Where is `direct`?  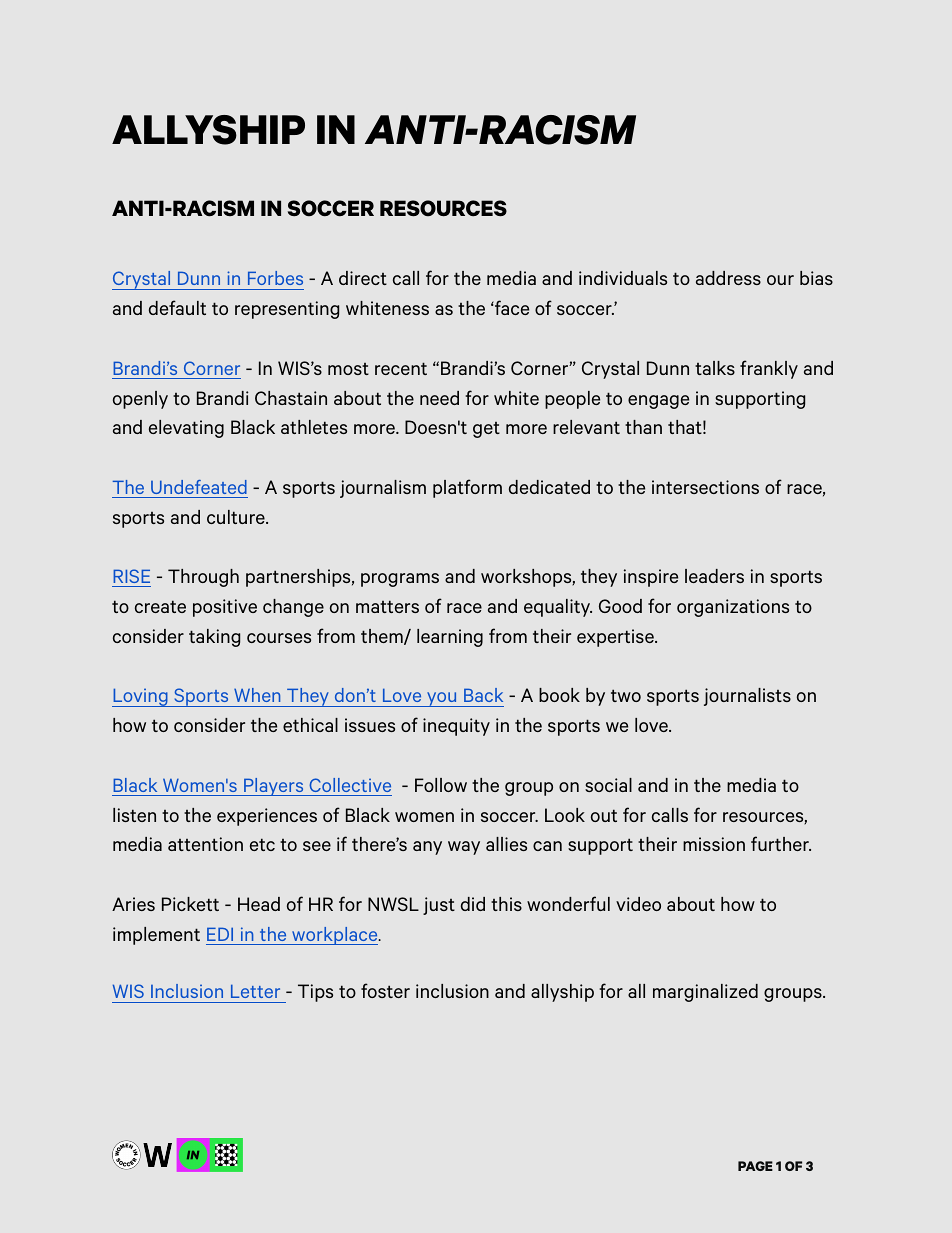 direct is located at coordinates (363, 278).
